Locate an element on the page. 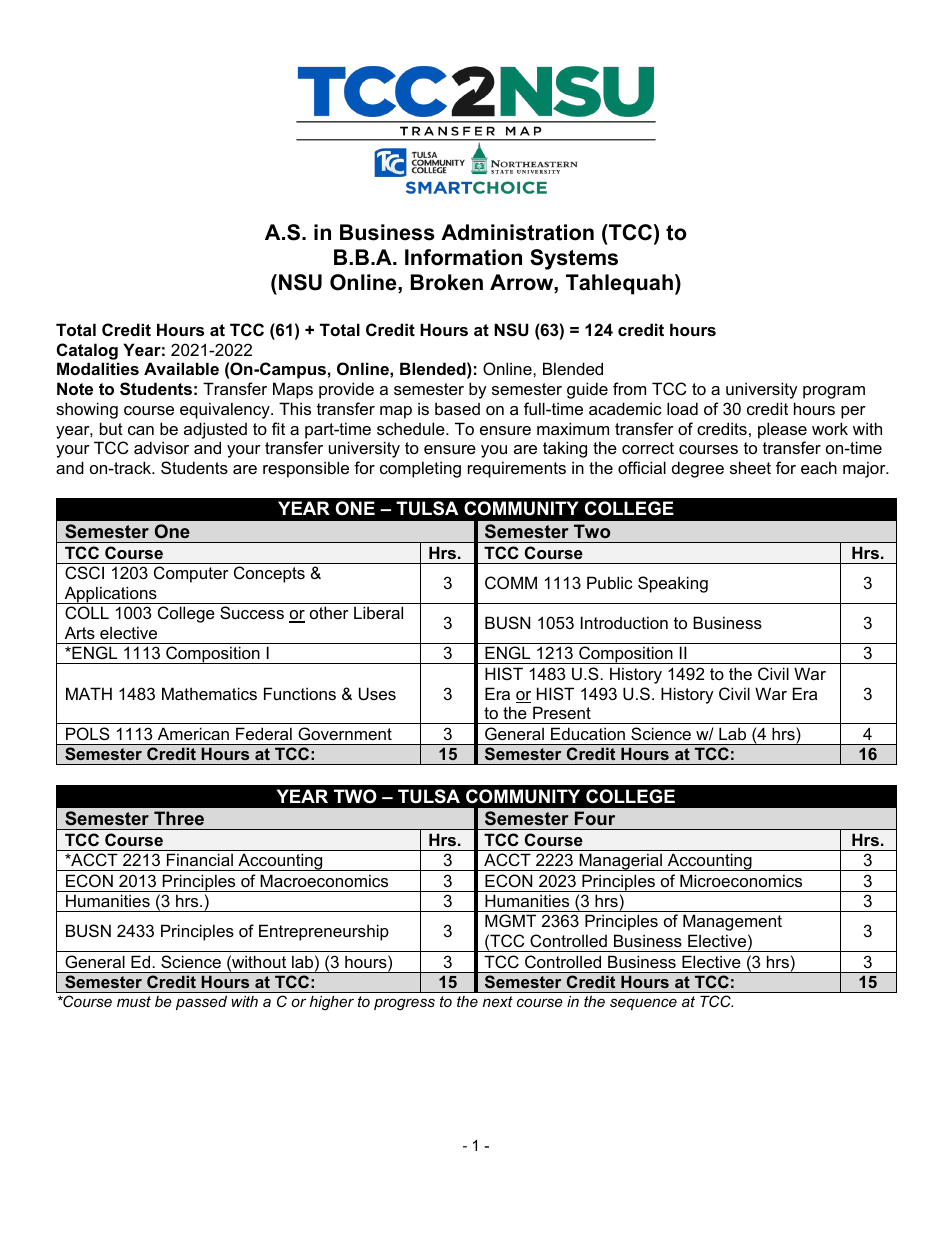  please is located at coordinates (782, 430).
